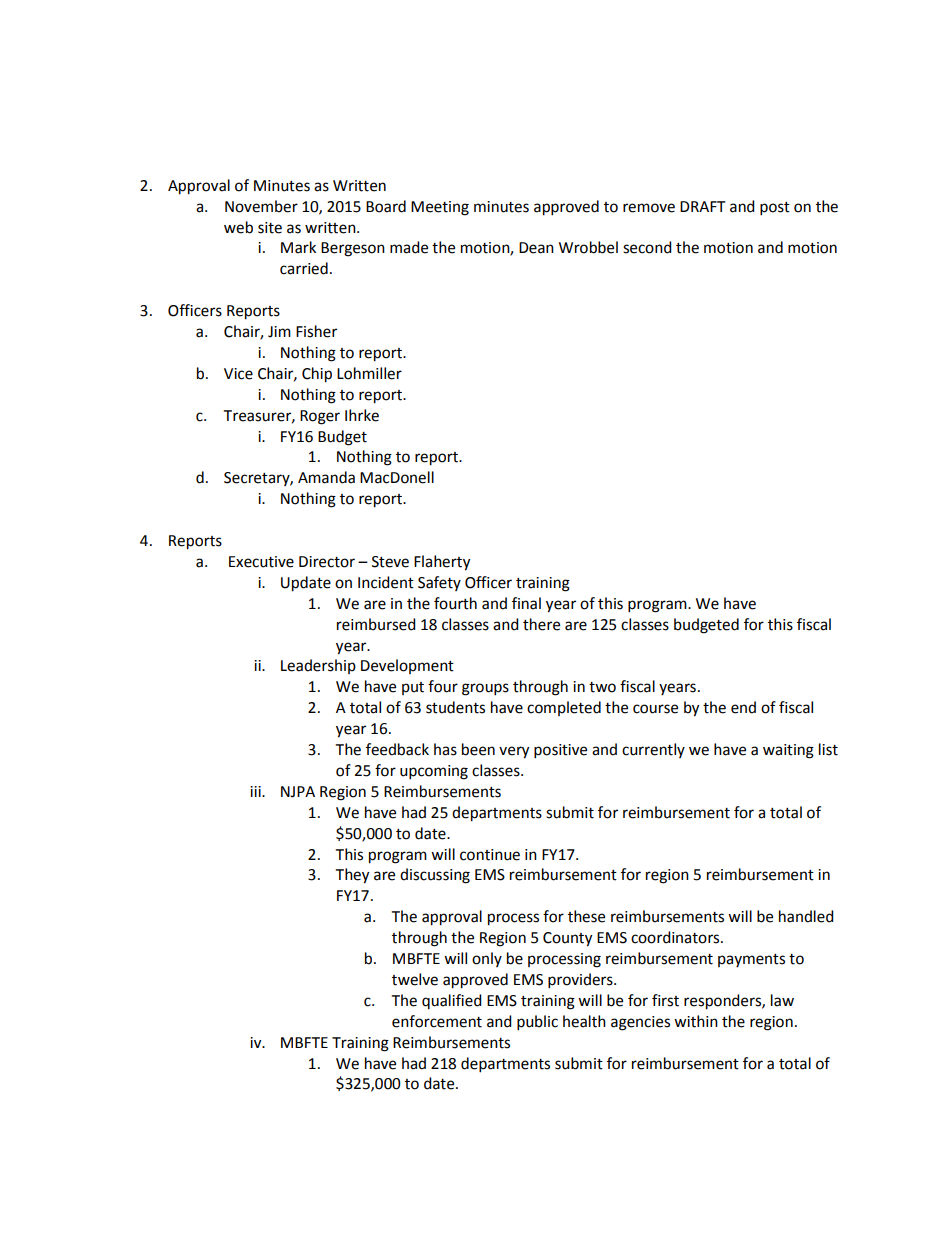  I want to click on twelve, so click(415, 979).
